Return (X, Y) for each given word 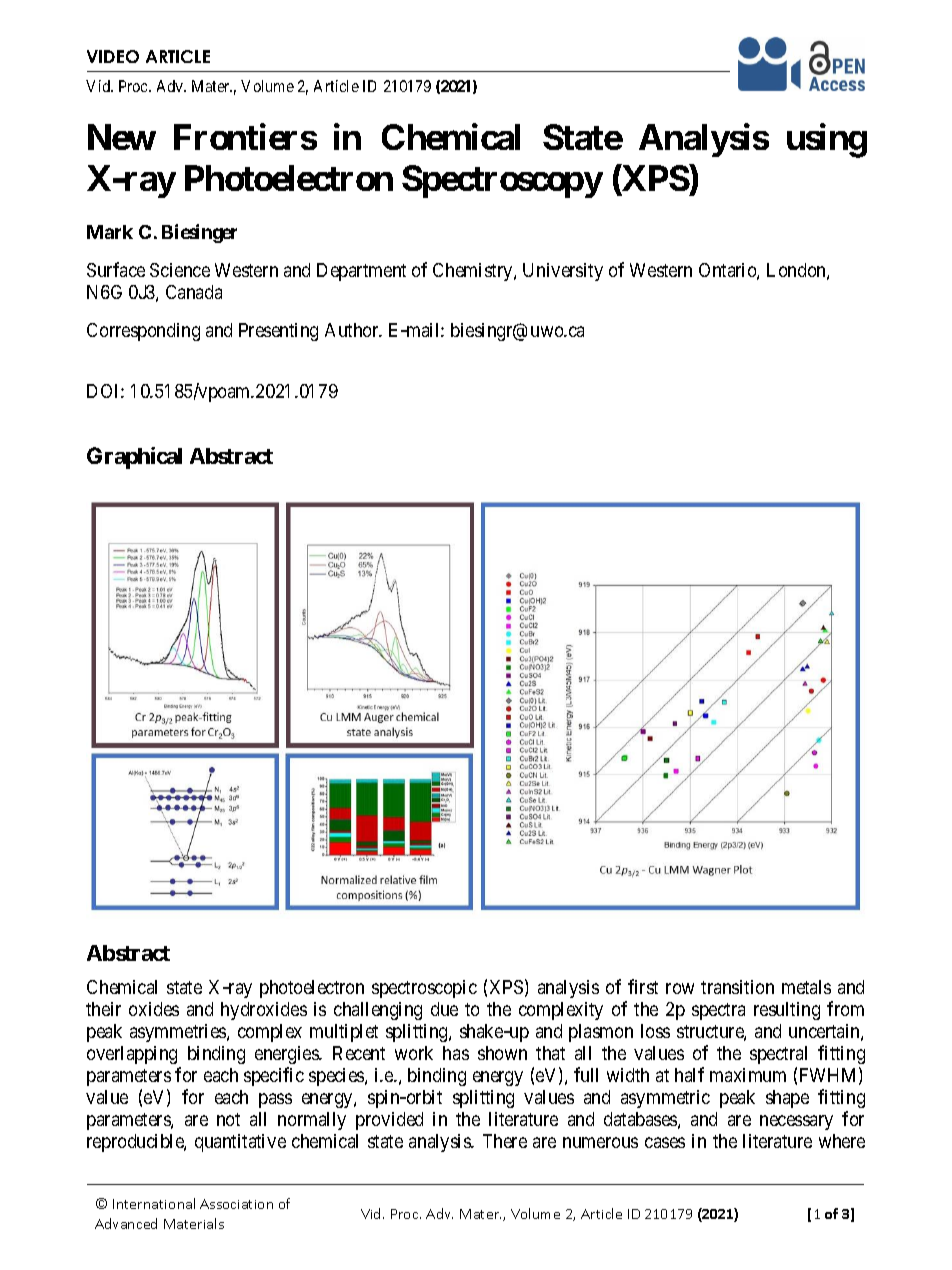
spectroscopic (424, 989)
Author (353, 330)
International (154, 1203)
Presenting (278, 332)
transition (737, 987)
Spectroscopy (502, 181)
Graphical (134, 458)
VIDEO (113, 56)
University (563, 272)
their (103, 1009)
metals (806, 987)
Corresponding (143, 332)
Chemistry (474, 272)
